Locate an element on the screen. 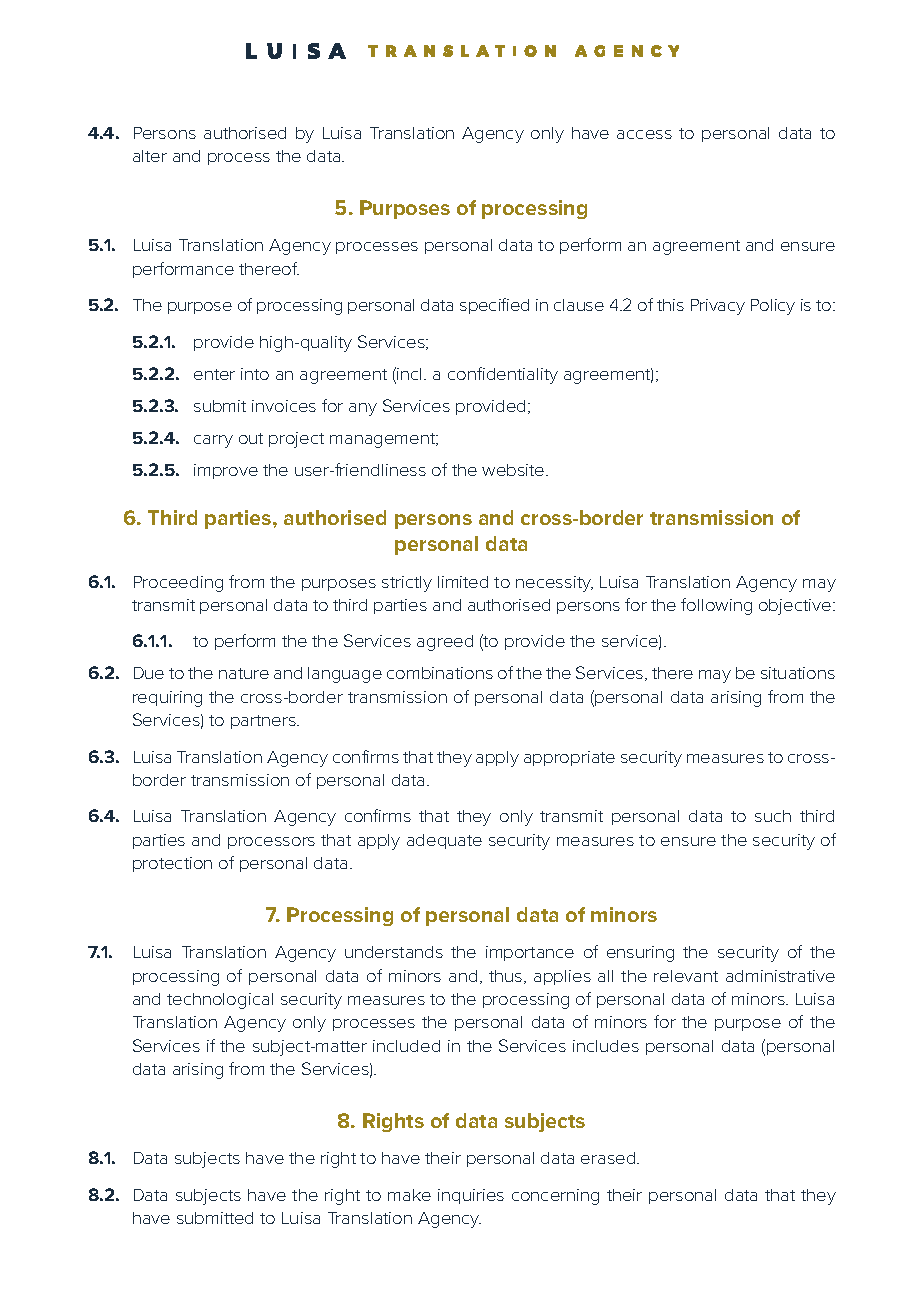 Image resolution: width=924 pixels, height=1308 pixels. Privacy is located at coordinates (718, 307).
